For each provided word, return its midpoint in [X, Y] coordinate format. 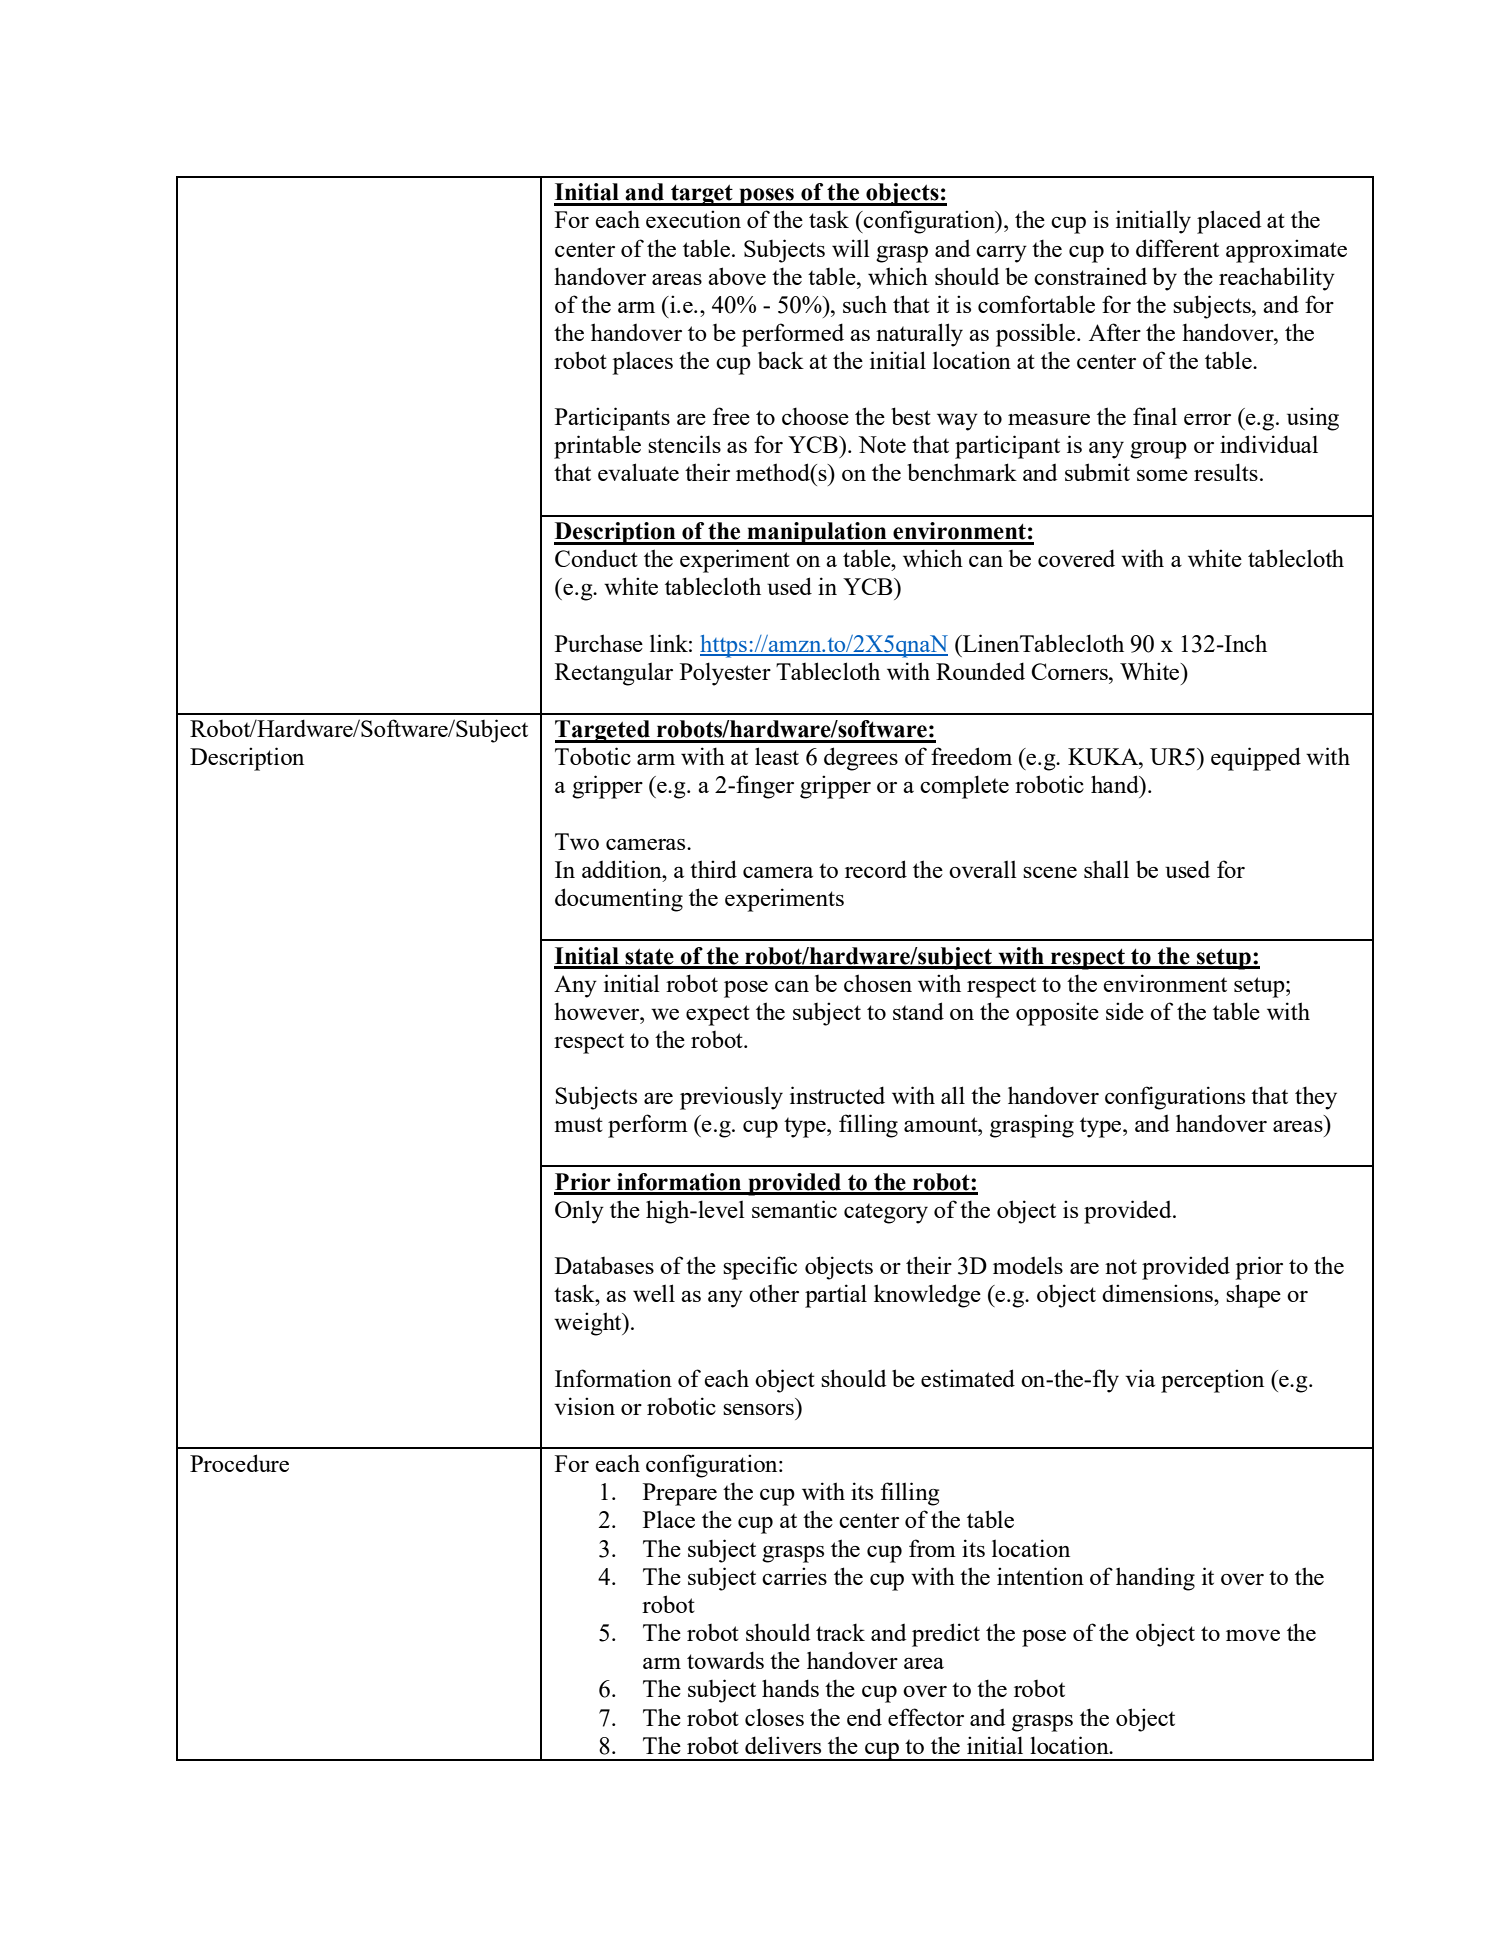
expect [718, 1015]
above [737, 276]
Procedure [239, 1463]
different [1177, 248]
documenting [619, 900]
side [1125, 1011]
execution [693, 219]
